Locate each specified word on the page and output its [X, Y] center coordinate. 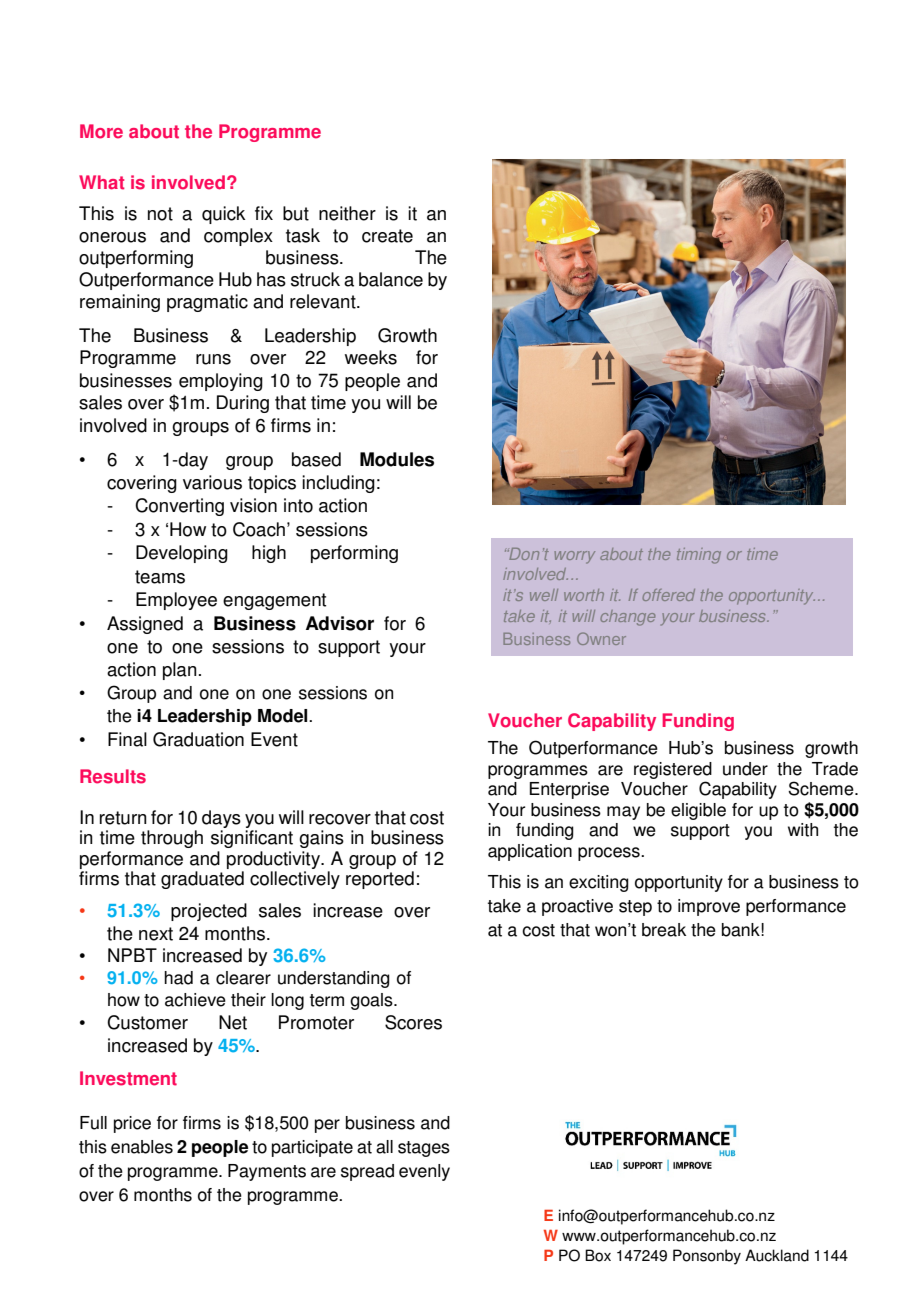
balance [391, 279]
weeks [371, 357]
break [664, 930]
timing [699, 556]
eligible [698, 811]
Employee [176, 601]
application [530, 852]
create [387, 236]
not [160, 214]
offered [669, 595]
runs [213, 359]
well [544, 595]
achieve [195, 1000]
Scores [413, 1022]
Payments [267, 1172]
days [221, 819]
